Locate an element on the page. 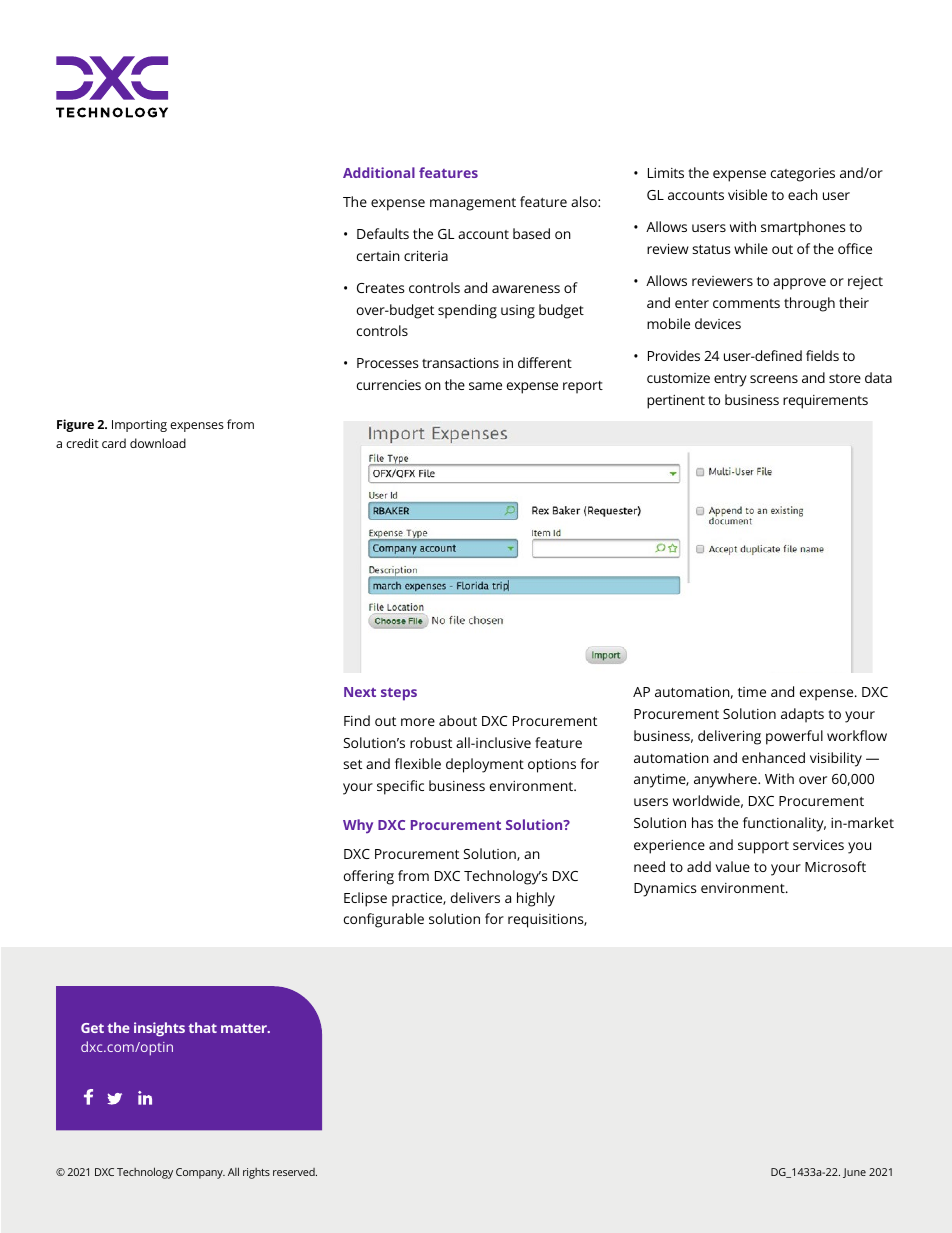  delivers is located at coordinates (475, 897).
